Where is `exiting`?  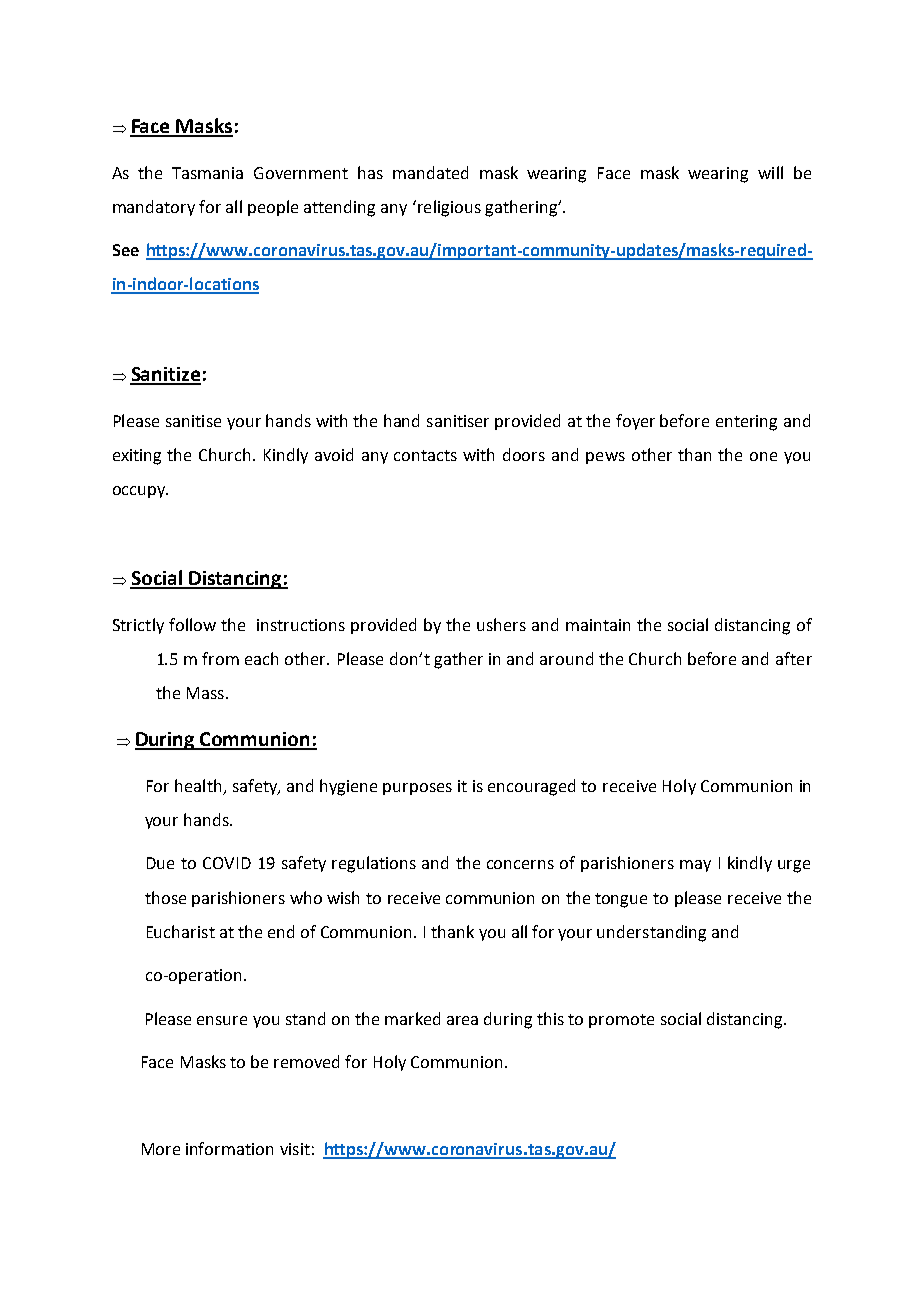
exiting is located at coordinates (137, 457).
